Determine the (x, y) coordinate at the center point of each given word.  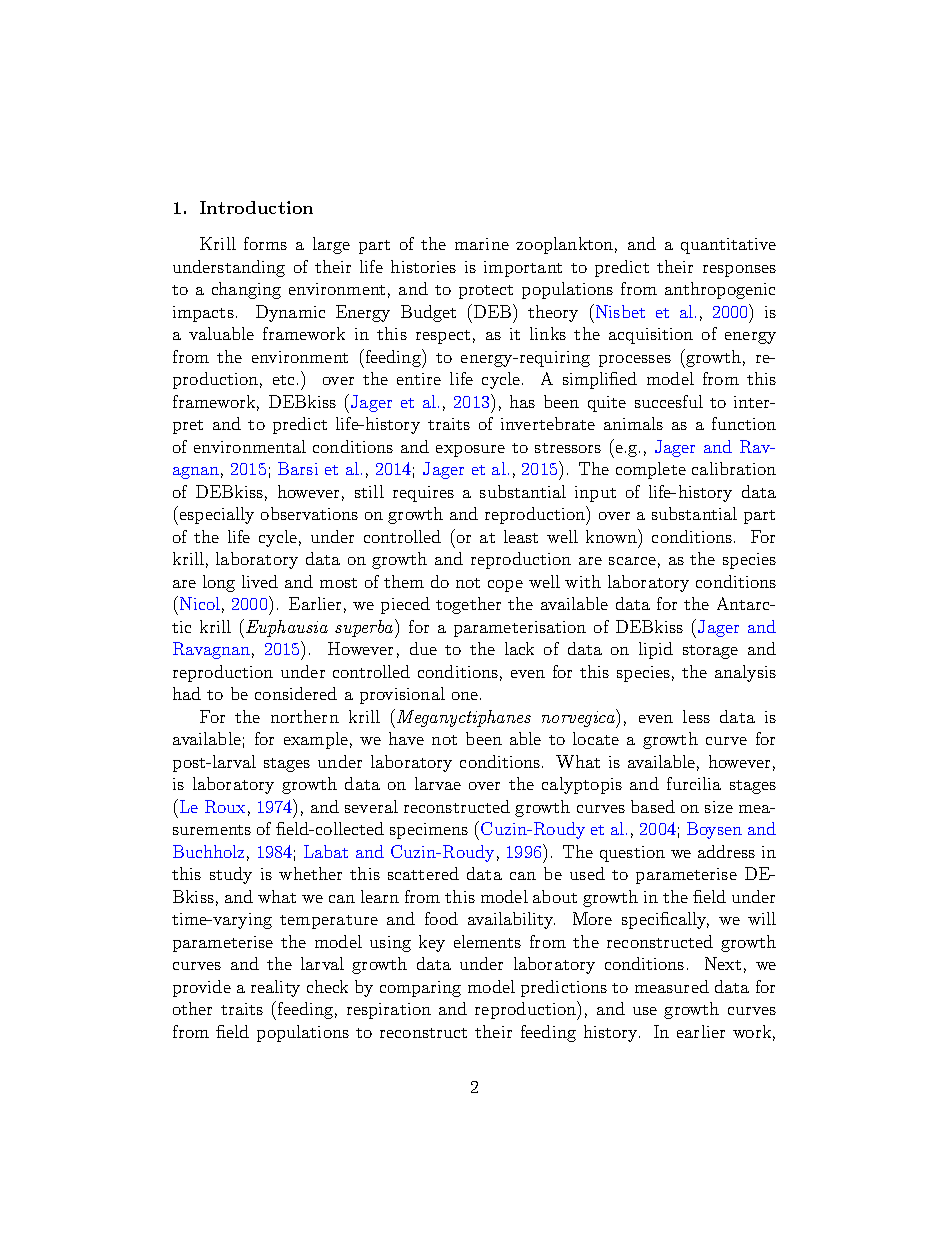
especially (217, 515)
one (465, 696)
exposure (470, 451)
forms (265, 243)
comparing (420, 989)
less (696, 716)
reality (275, 988)
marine (482, 244)
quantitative (728, 246)
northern (305, 716)
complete (651, 470)
